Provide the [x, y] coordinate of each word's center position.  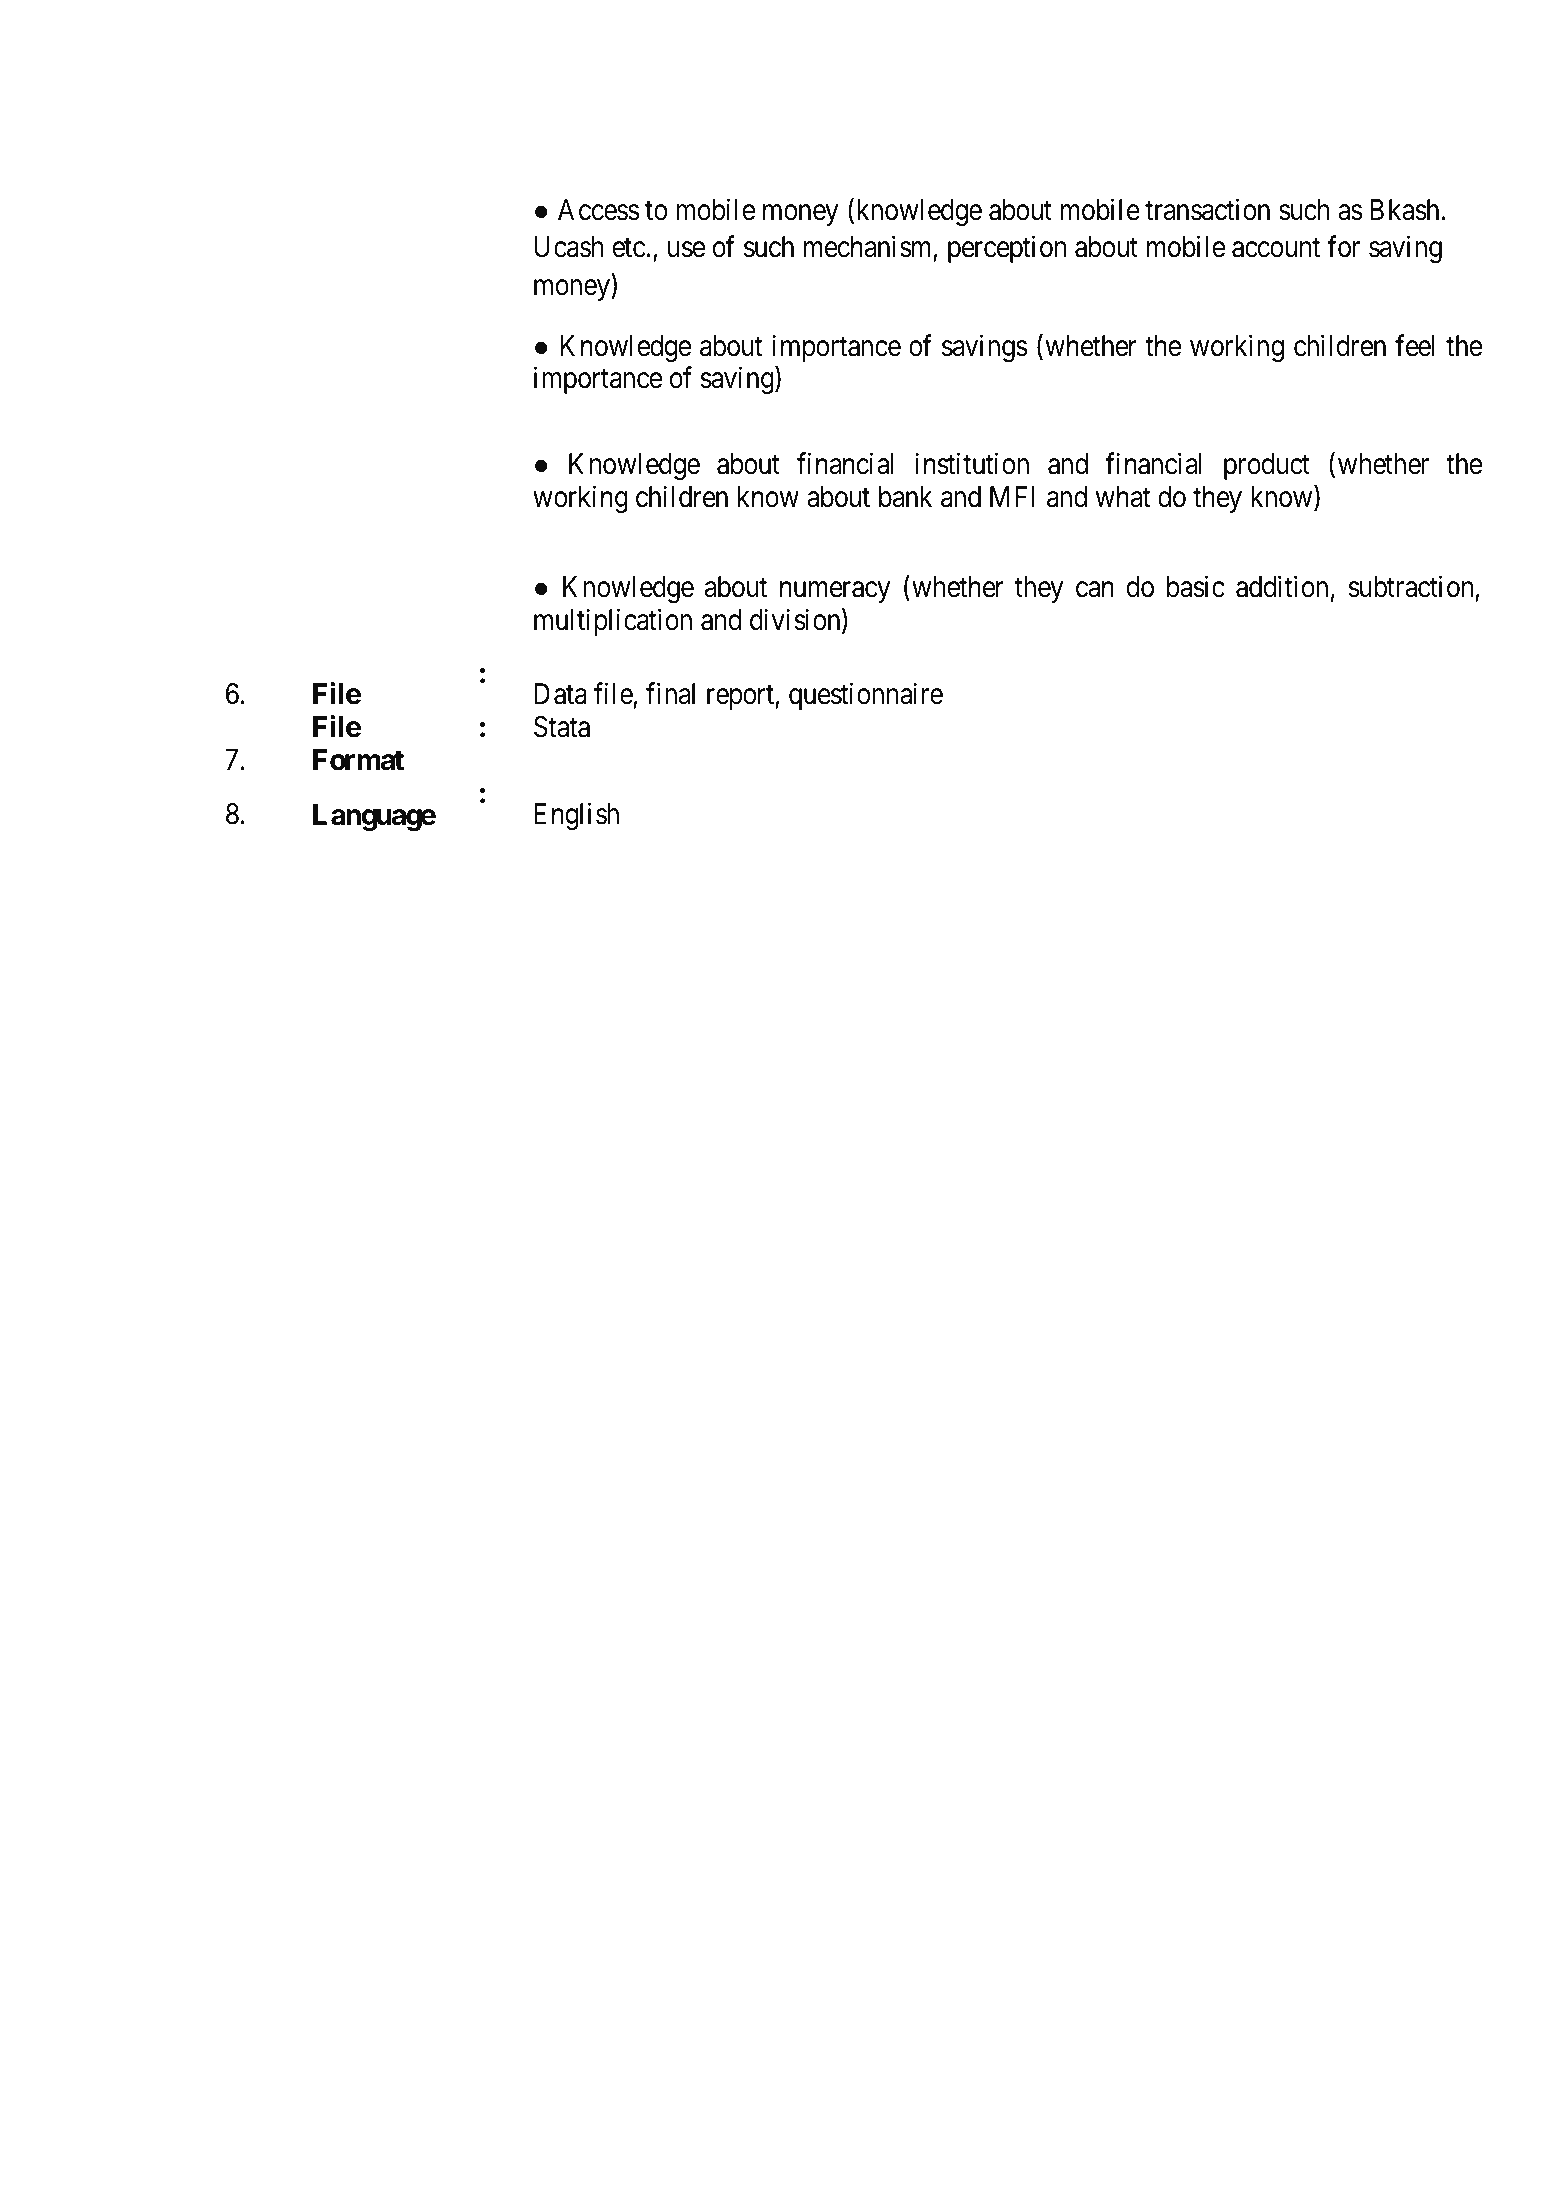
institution [972, 463]
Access [598, 210]
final [670, 693]
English [576, 816]
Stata [562, 727]
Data [560, 694]
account [1276, 248]
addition [1282, 586]
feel [1415, 345]
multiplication [613, 622]
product [1267, 466]
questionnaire [866, 696]
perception [1007, 249]
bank [905, 497]
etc [629, 248]
